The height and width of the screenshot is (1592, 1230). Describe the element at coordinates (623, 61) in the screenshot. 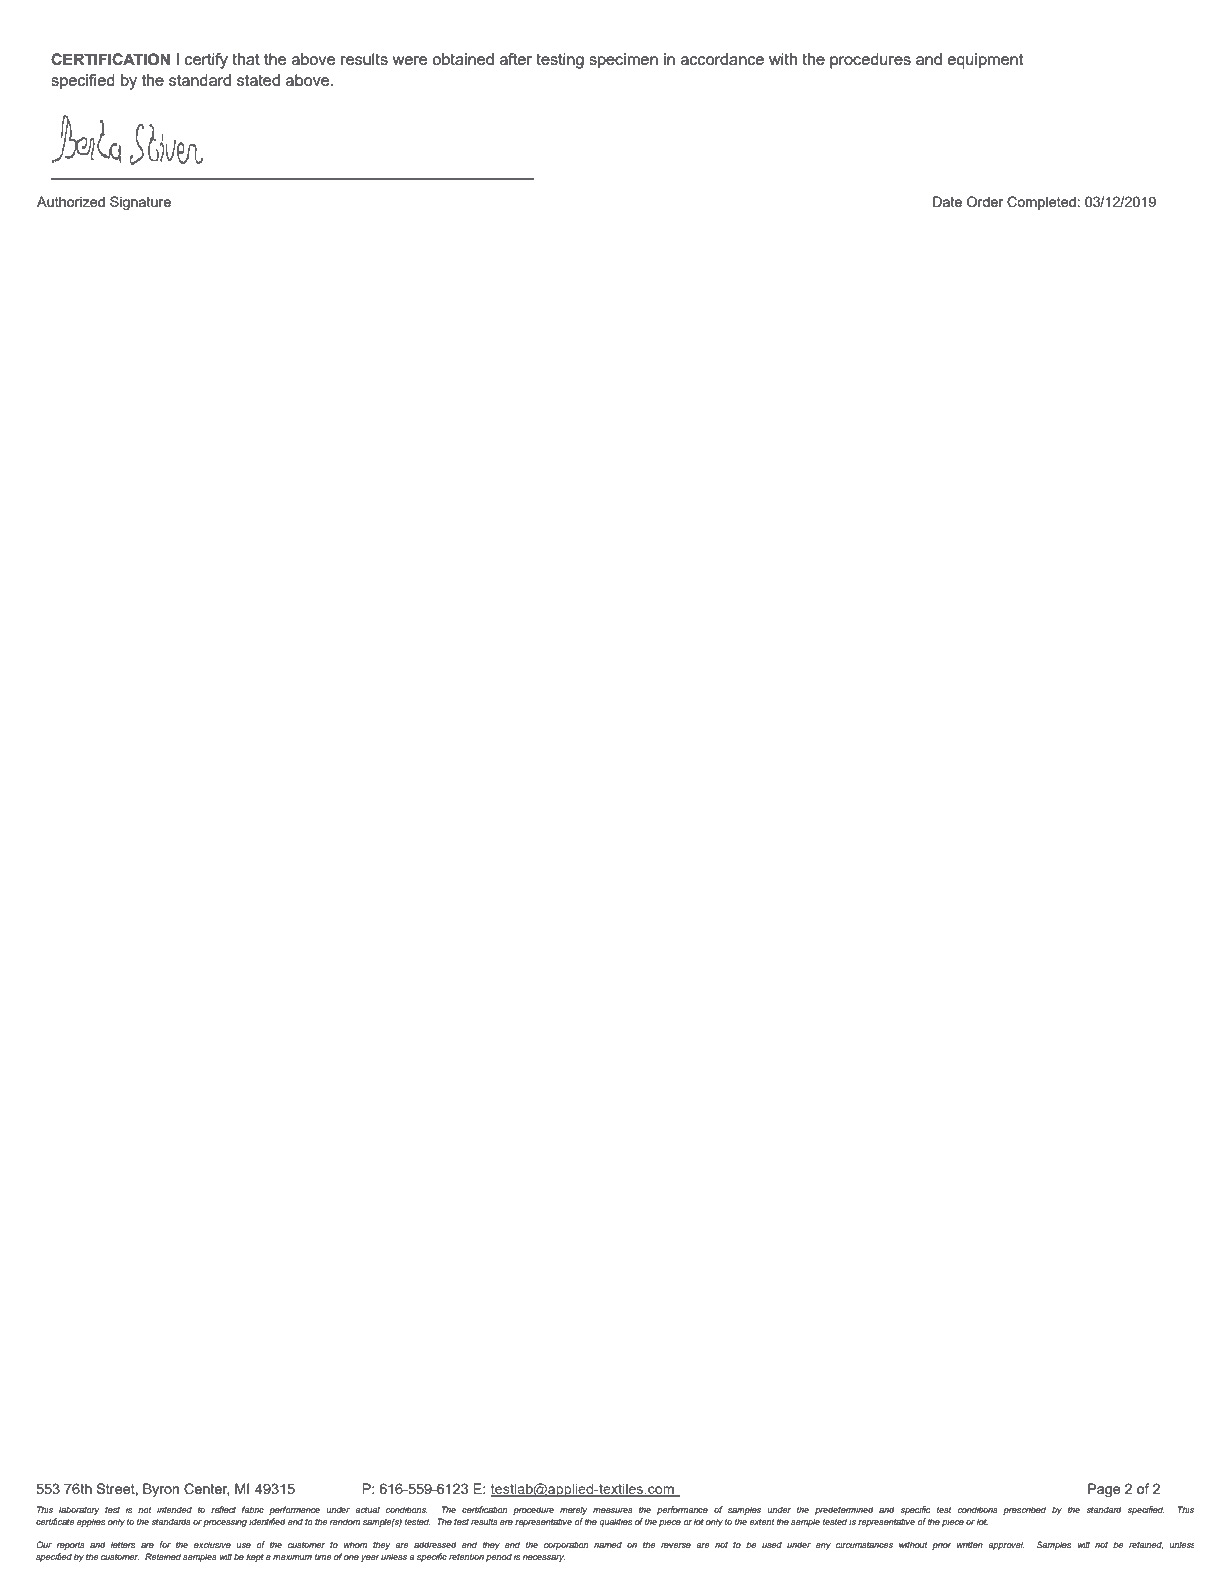

I see `specimen` at that location.
